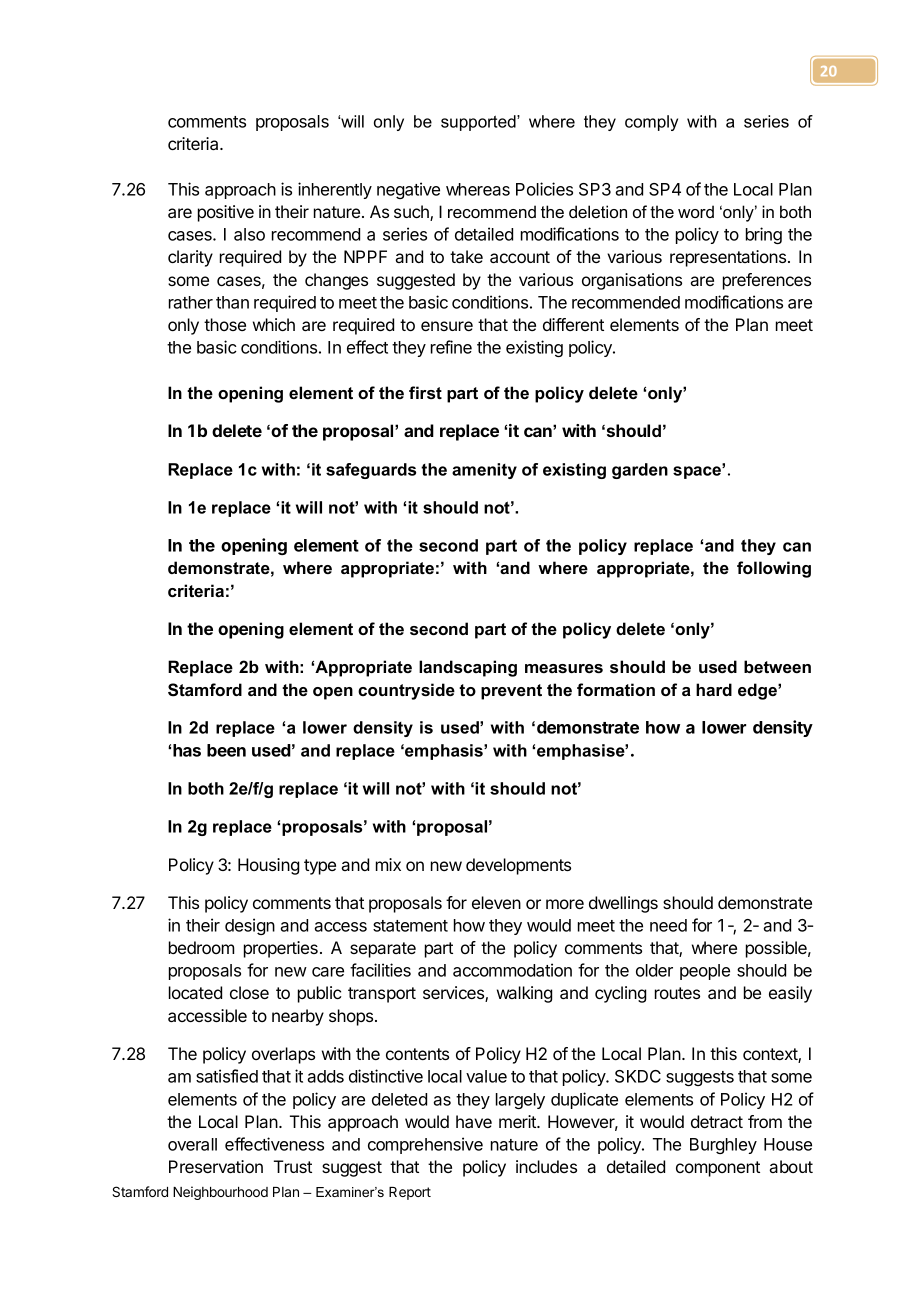 The height and width of the document is (1308, 924). I want to click on landscaping, so click(468, 668).
